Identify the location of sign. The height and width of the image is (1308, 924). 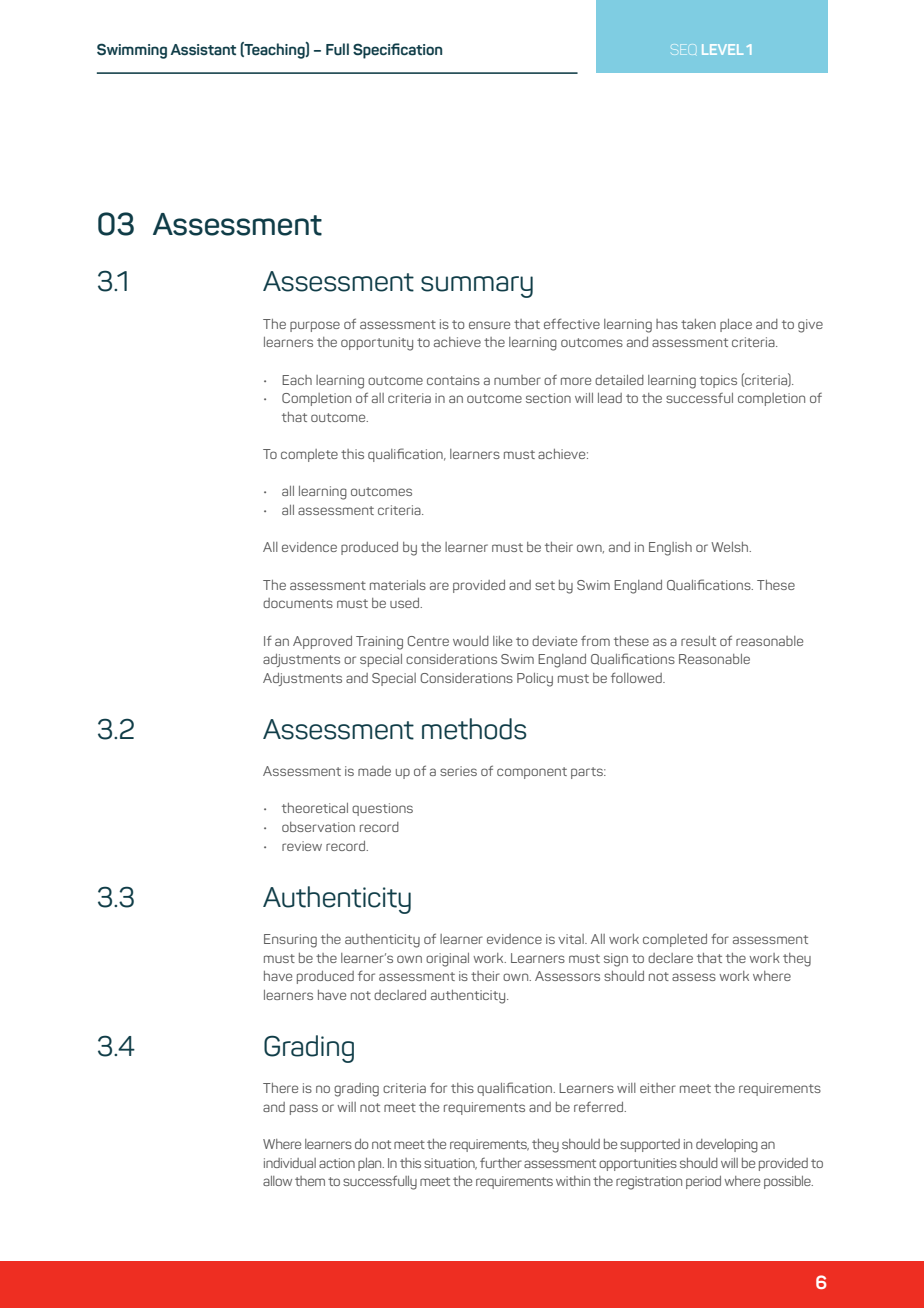
(616, 960).
